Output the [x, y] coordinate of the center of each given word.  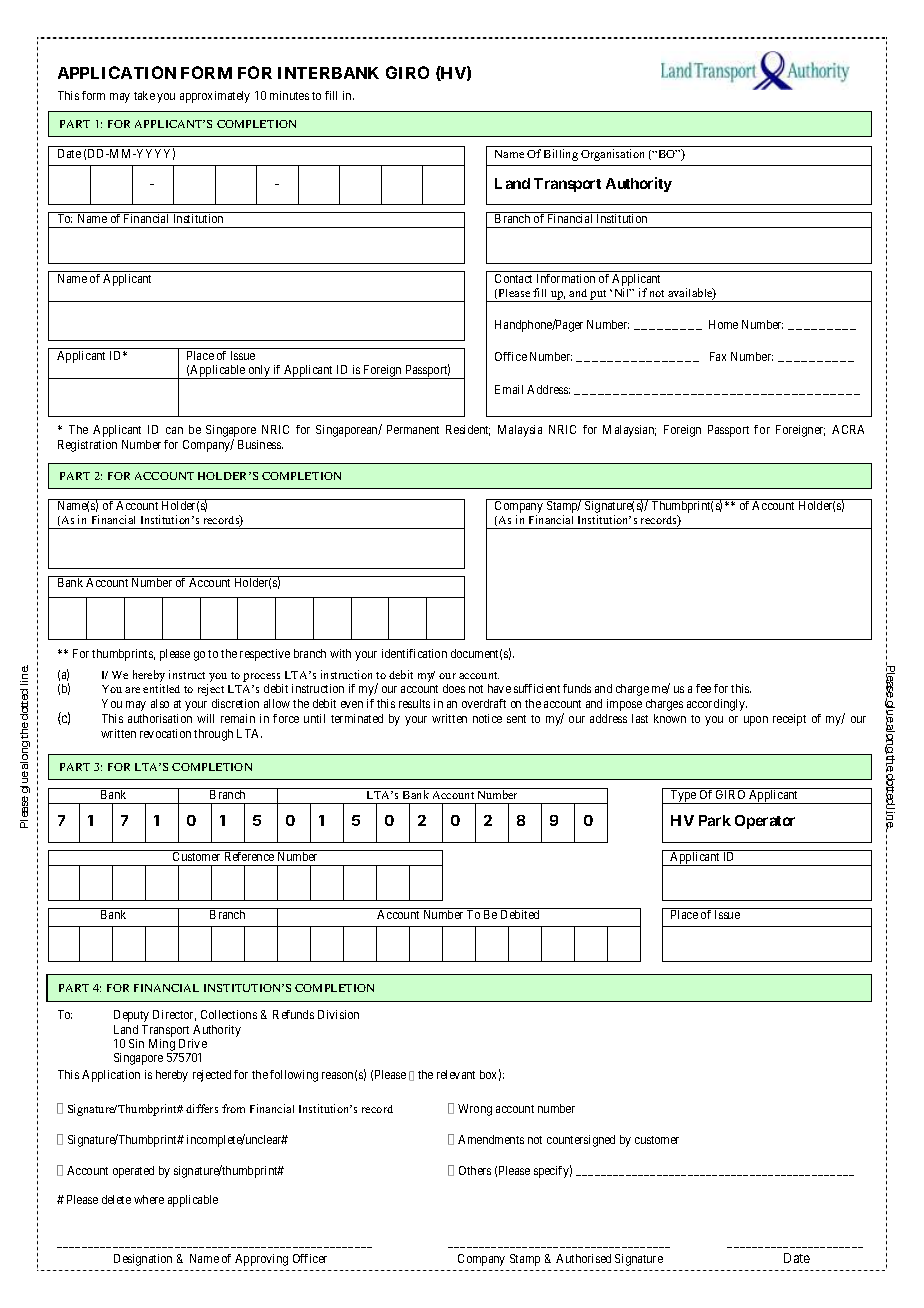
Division [338, 1014]
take [144, 95]
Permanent [413, 429]
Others [475, 1170]
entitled [161, 688]
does [454, 688]
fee [703, 688]
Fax [718, 356]
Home [723, 324]
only [259, 372]
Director [174, 1015]
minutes [289, 95]
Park [715, 820]
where [149, 1199]
